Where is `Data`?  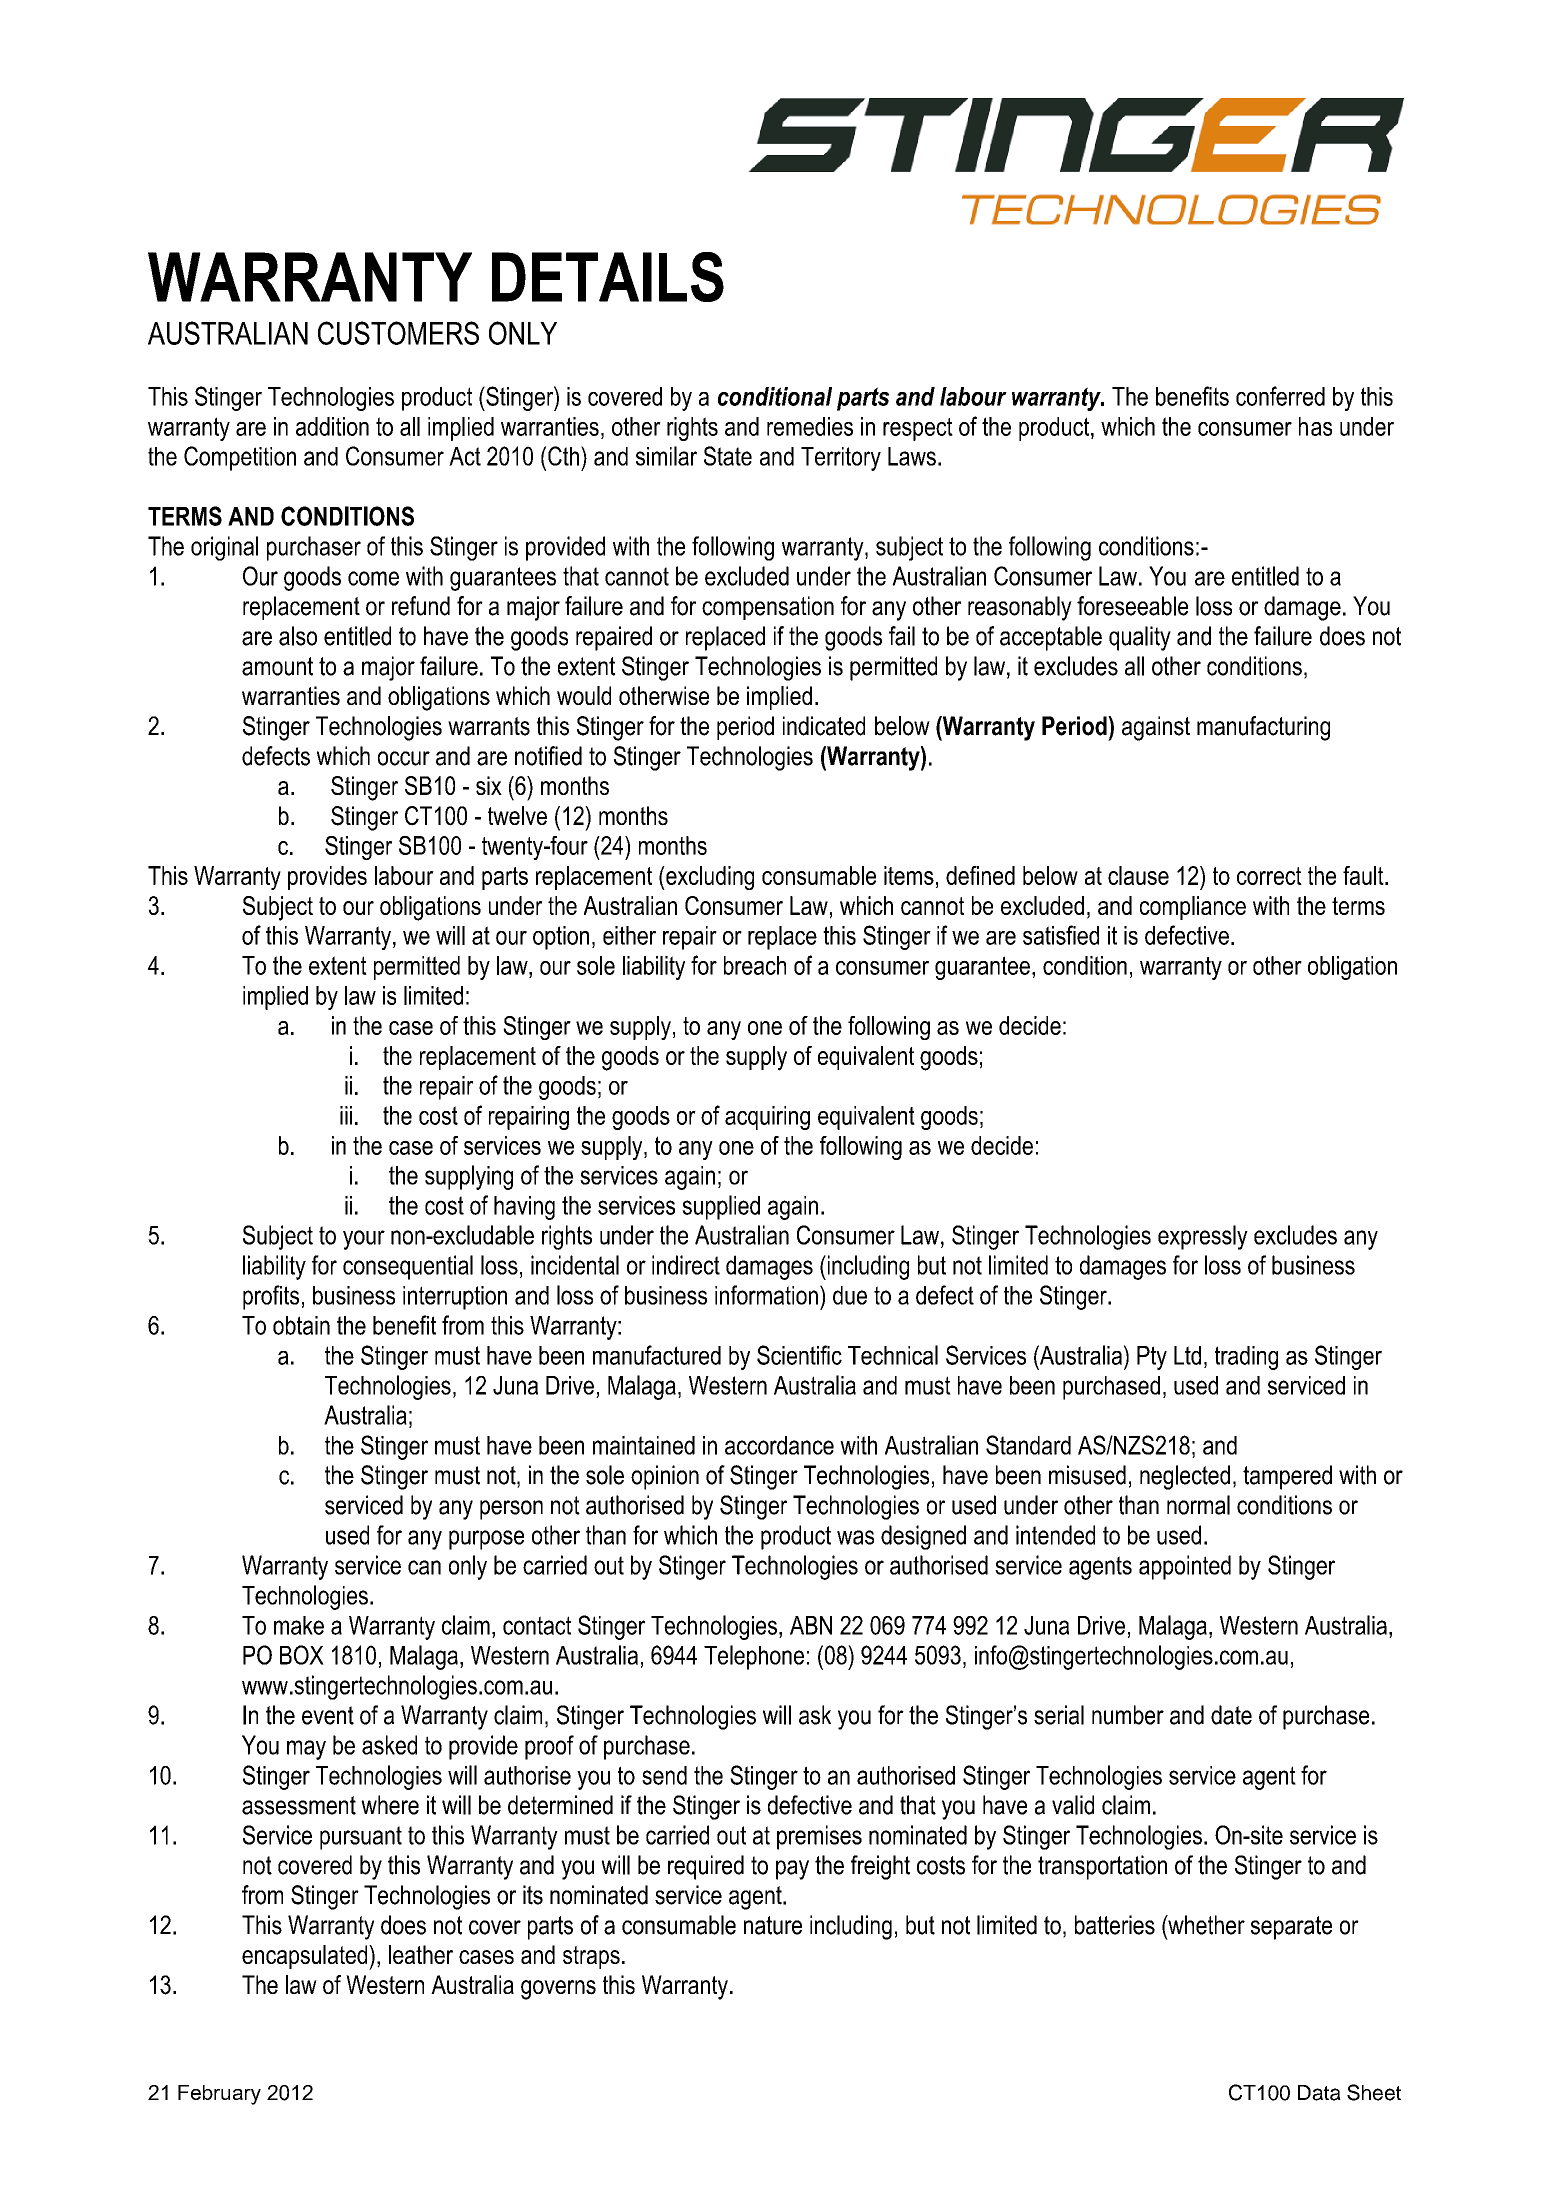
Data is located at coordinates (1319, 2093).
